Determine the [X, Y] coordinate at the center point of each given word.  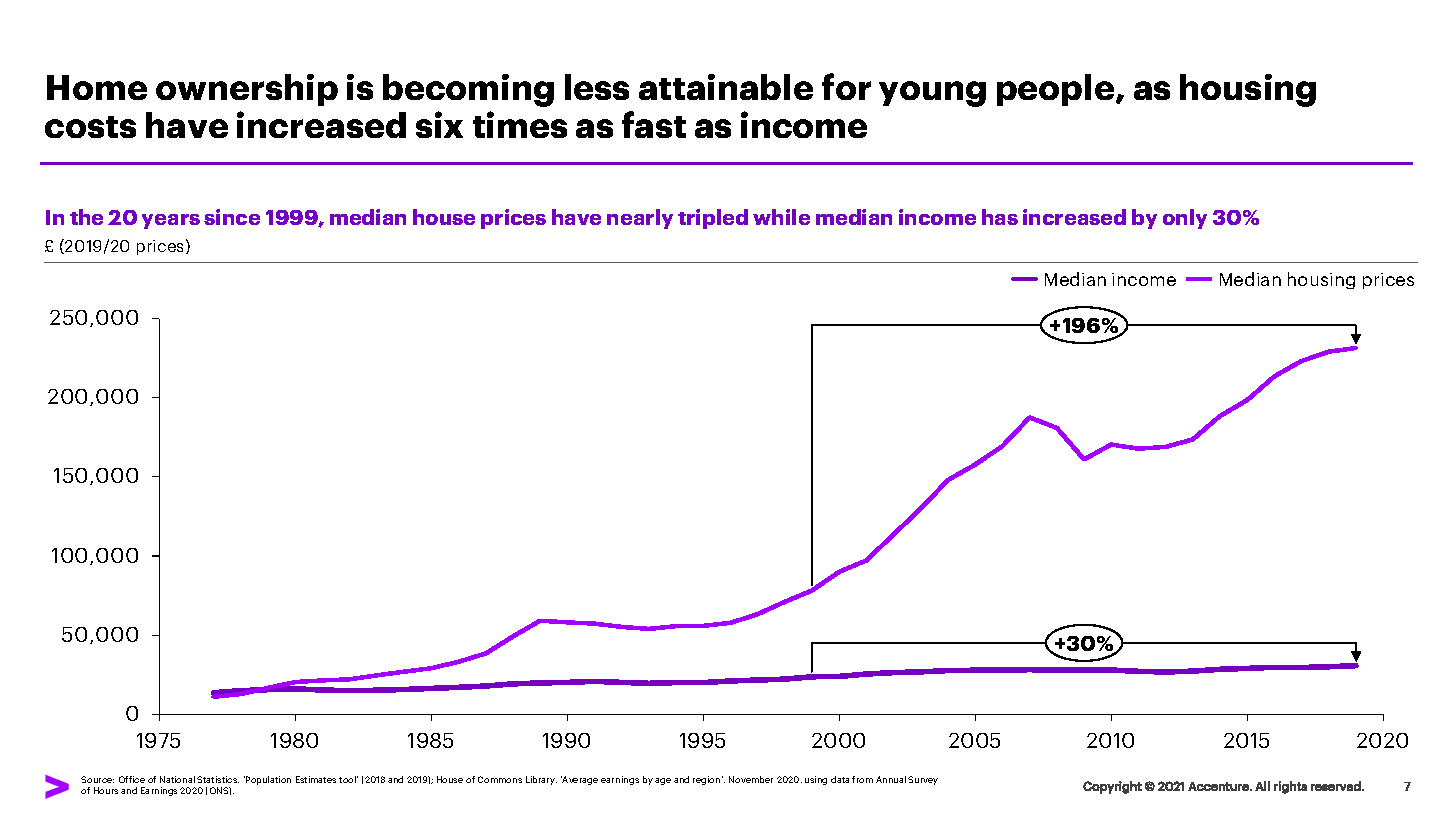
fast [654, 124]
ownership [247, 90]
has [1000, 217]
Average [579, 780]
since [232, 217]
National [177, 779]
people [1057, 90]
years [171, 221]
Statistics [218, 779]
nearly [640, 219]
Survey [923, 780]
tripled [713, 219]
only [1185, 219]
